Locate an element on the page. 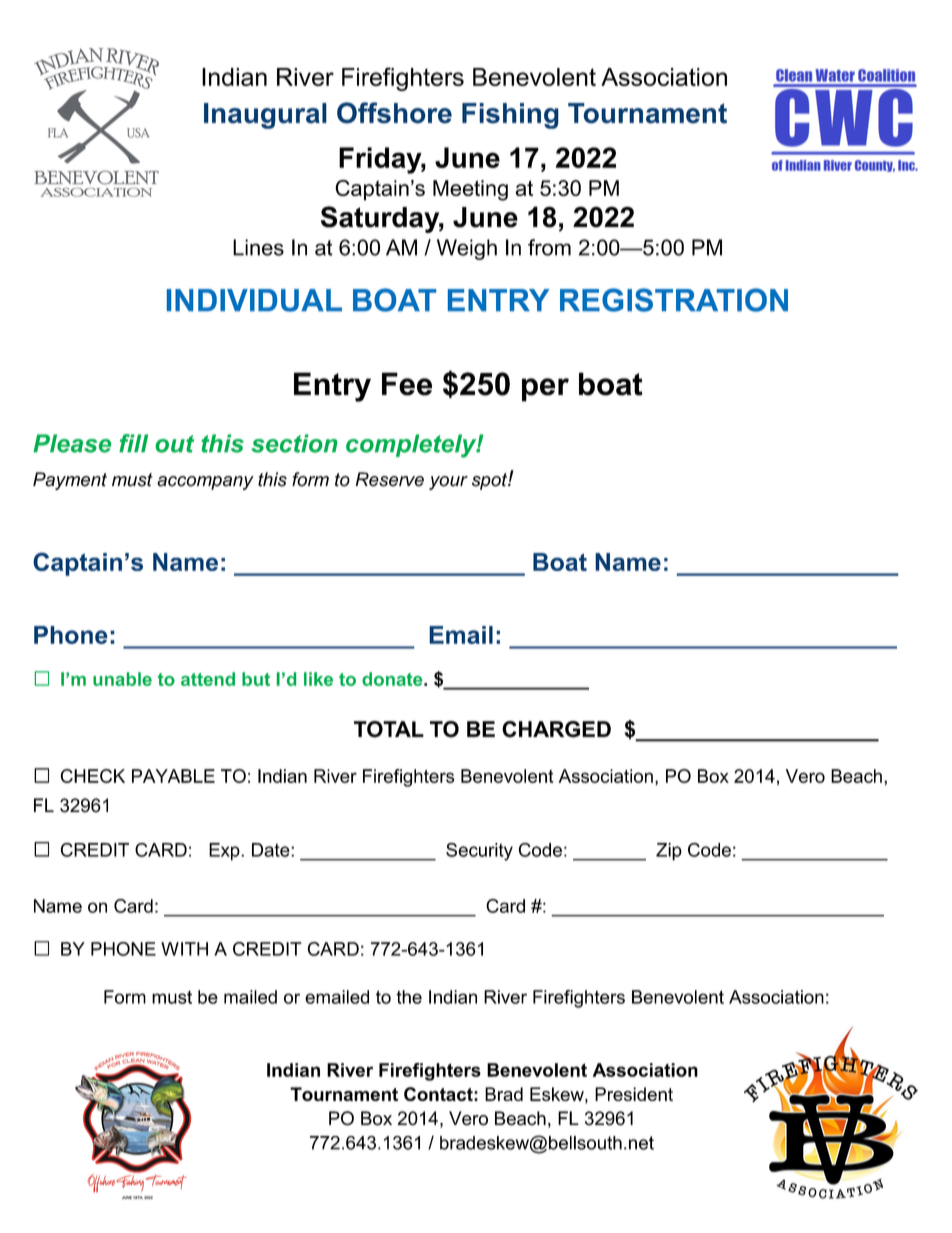 This image has height=1233, width=952. Offshore is located at coordinates (394, 113).
